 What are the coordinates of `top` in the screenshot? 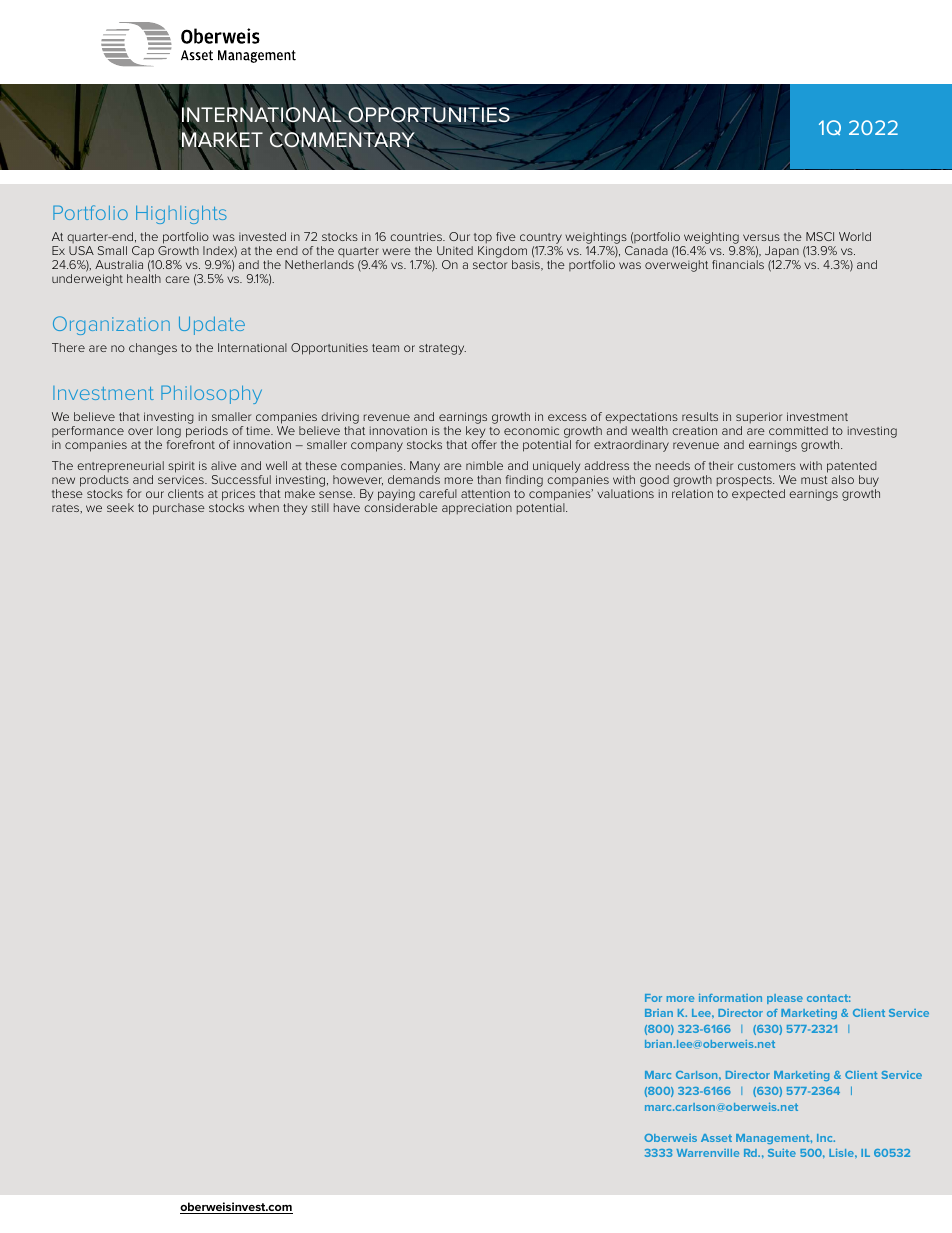 It's located at (483, 238).
